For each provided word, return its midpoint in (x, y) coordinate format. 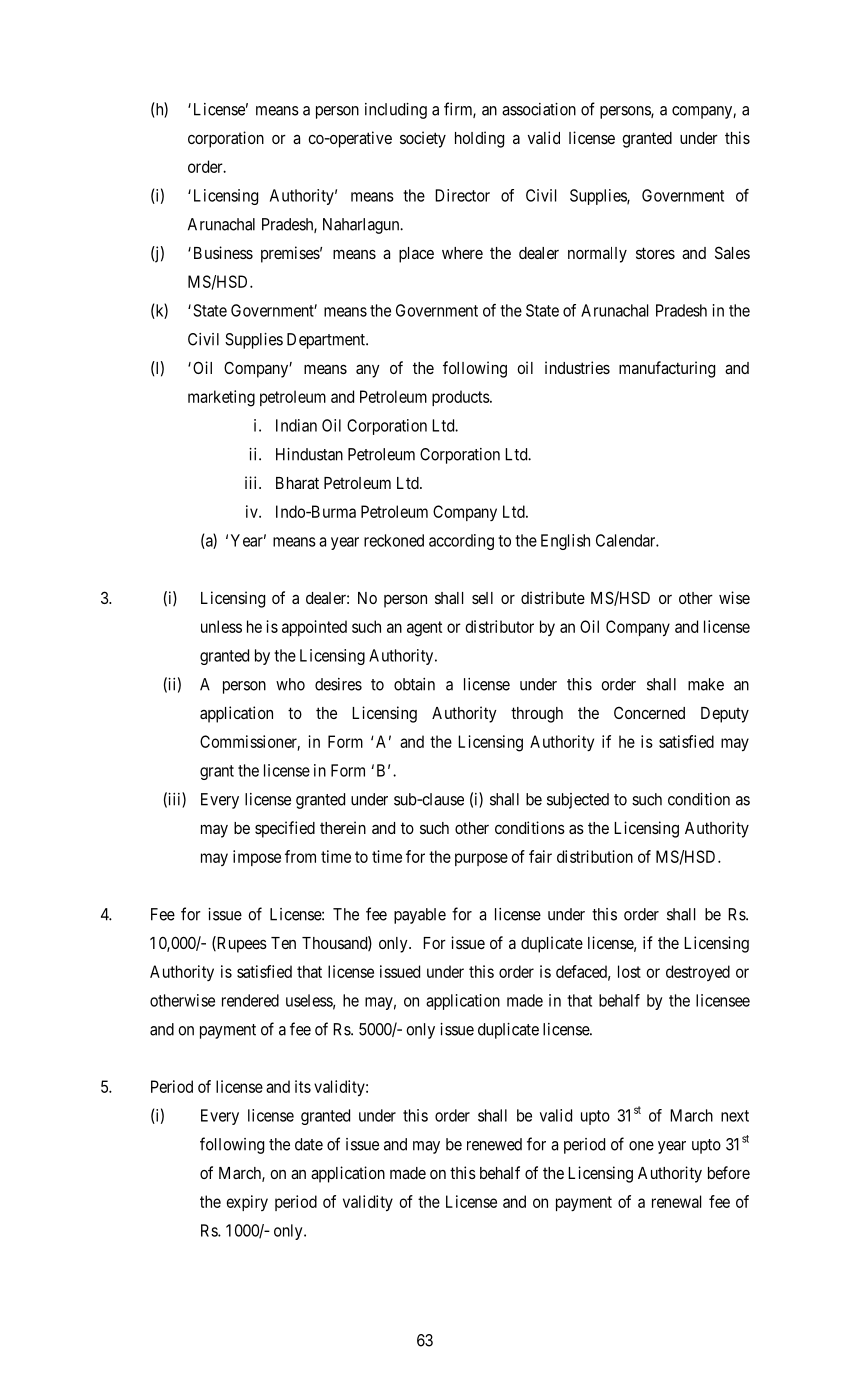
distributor (499, 626)
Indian (296, 425)
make (706, 684)
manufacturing (667, 369)
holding (479, 139)
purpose (481, 859)
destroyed (698, 973)
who (290, 684)
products (461, 398)
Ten (283, 943)
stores (655, 253)
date (309, 1144)
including (396, 111)
